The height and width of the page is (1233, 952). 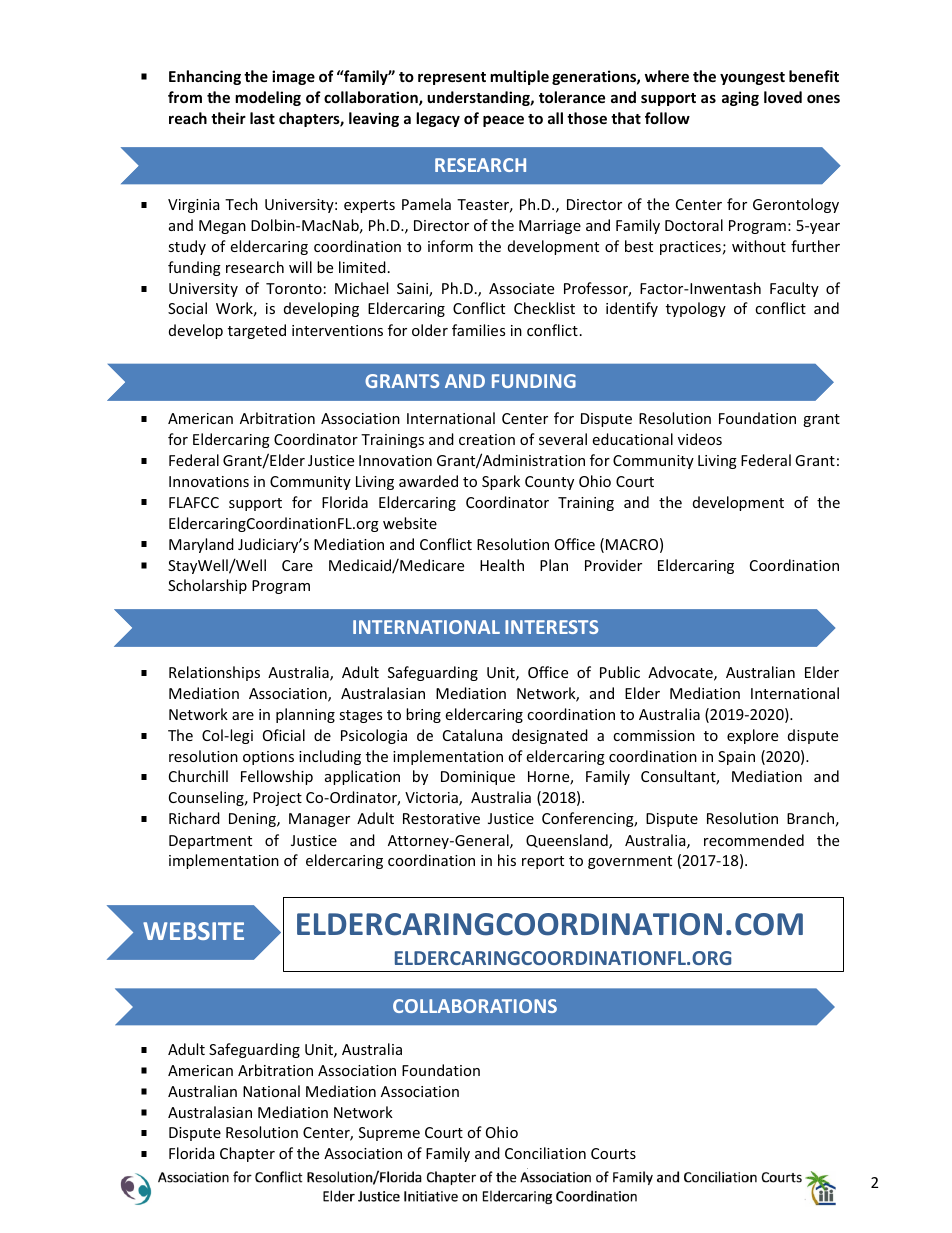 What do you see at coordinates (503, 121) in the page?
I see `peace` at bounding box center [503, 121].
